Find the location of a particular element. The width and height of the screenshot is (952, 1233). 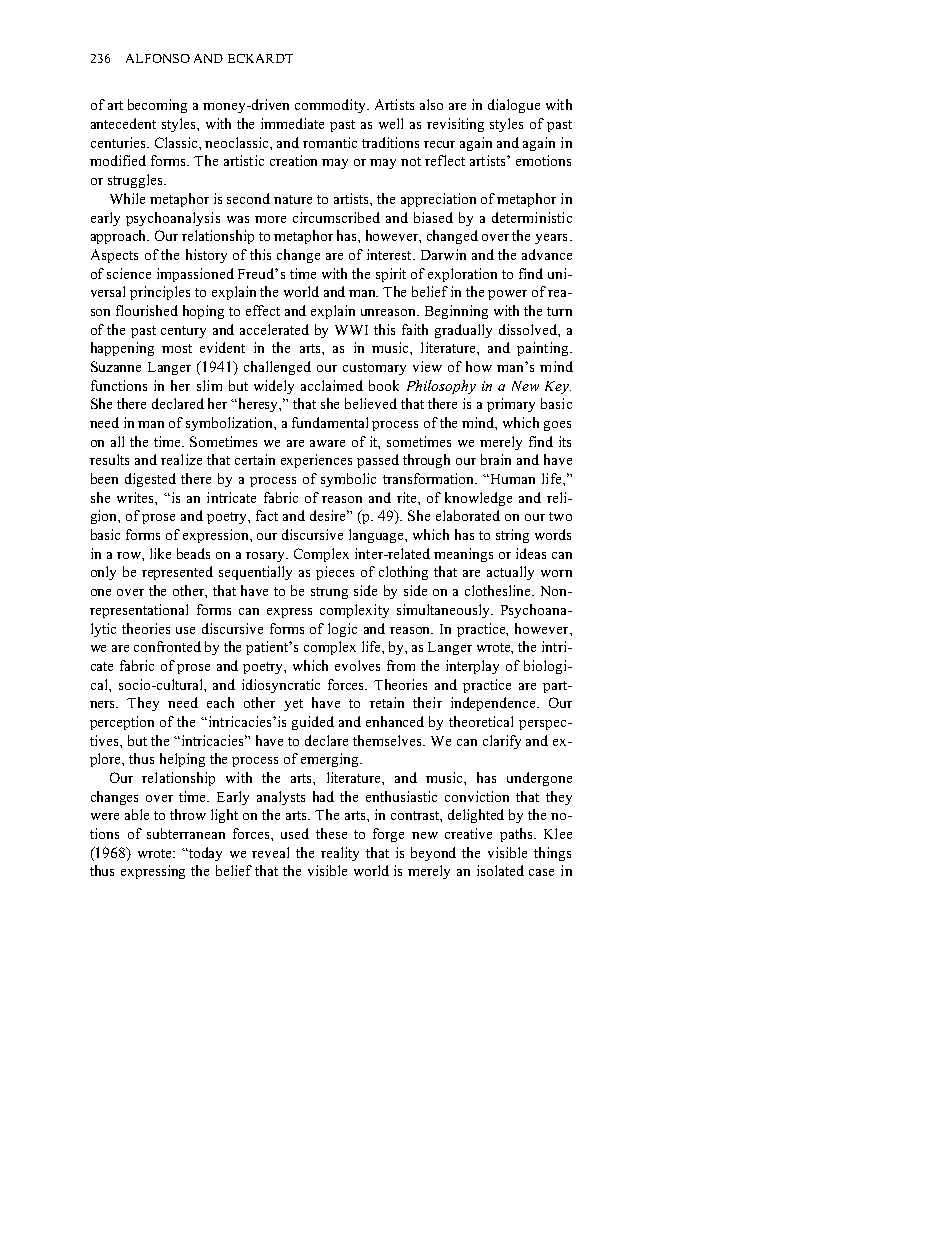

subterranean is located at coordinates (186, 833).
